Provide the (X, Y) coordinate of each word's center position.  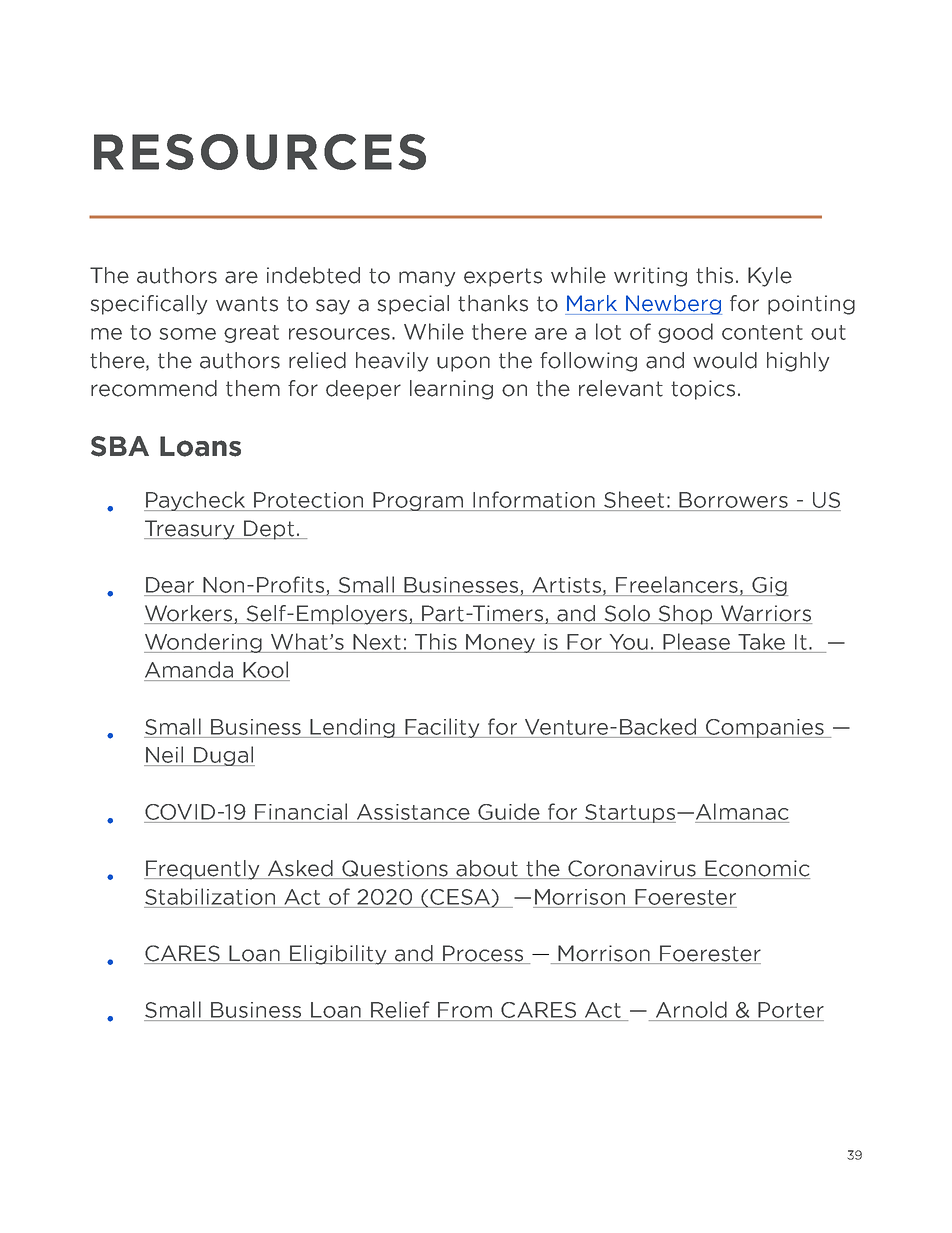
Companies (765, 728)
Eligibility (338, 955)
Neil (164, 754)
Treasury (190, 530)
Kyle (770, 277)
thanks (493, 303)
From (465, 1010)
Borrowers (733, 500)
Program (419, 501)
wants (247, 304)
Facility (443, 728)
